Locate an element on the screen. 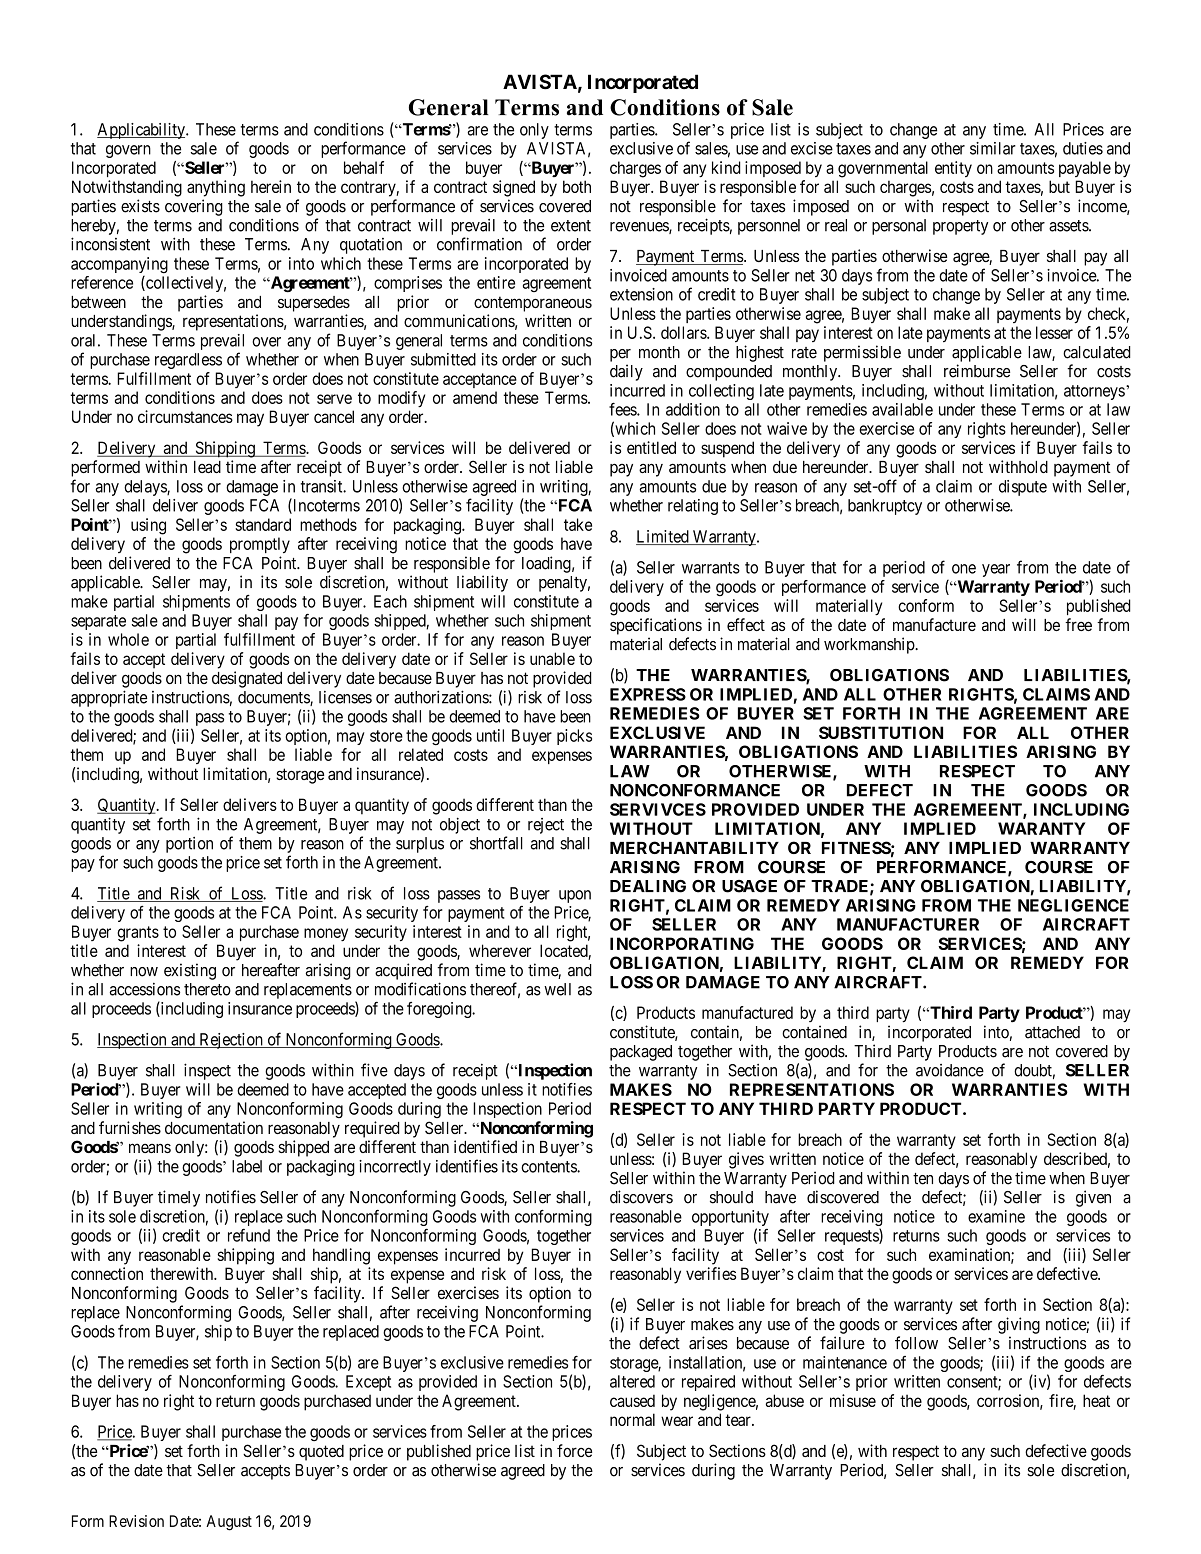 Image resolution: width=1201 pixels, height=1554 pixels. both is located at coordinates (577, 186).
